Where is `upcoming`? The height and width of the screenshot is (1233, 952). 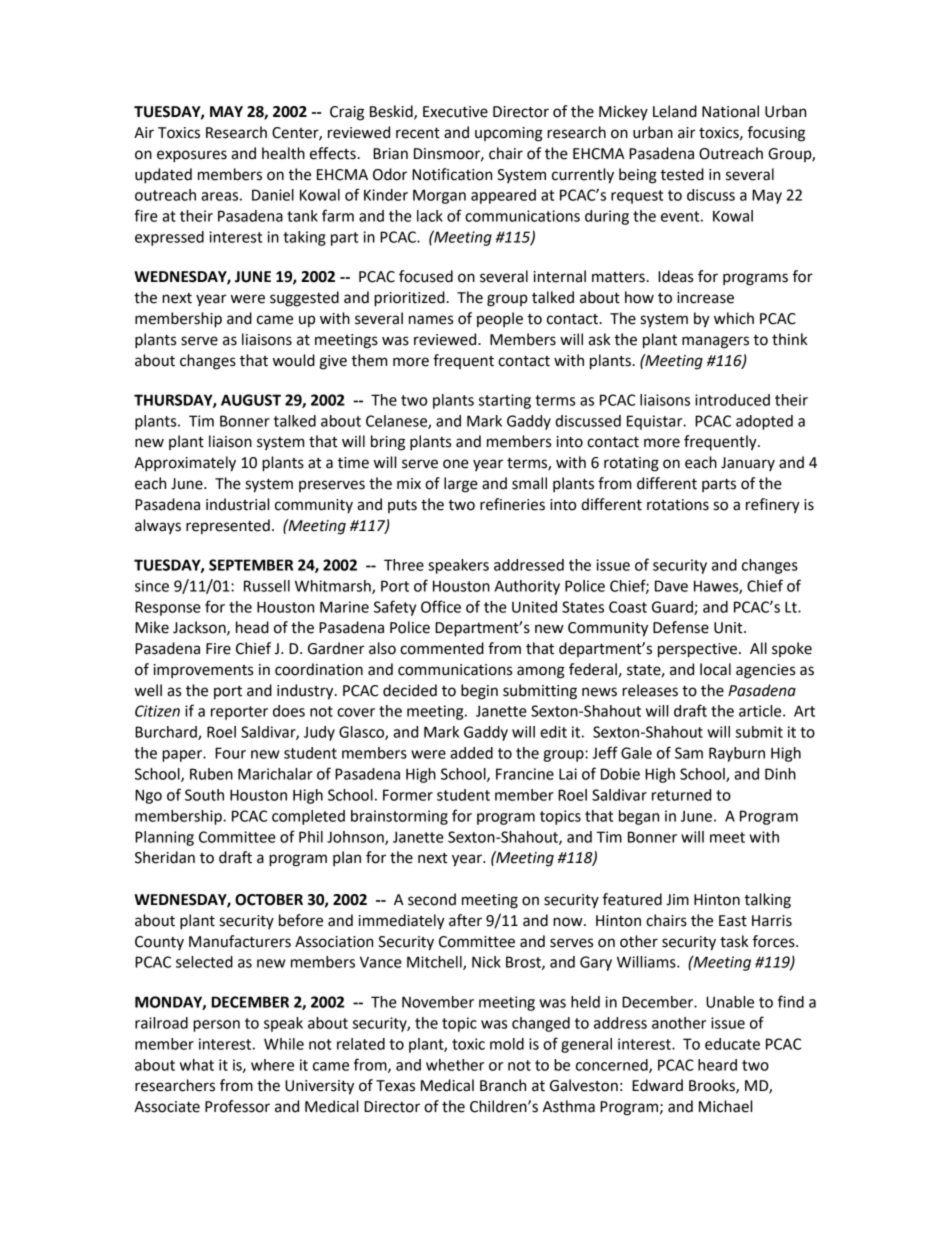
upcoming is located at coordinates (509, 134).
